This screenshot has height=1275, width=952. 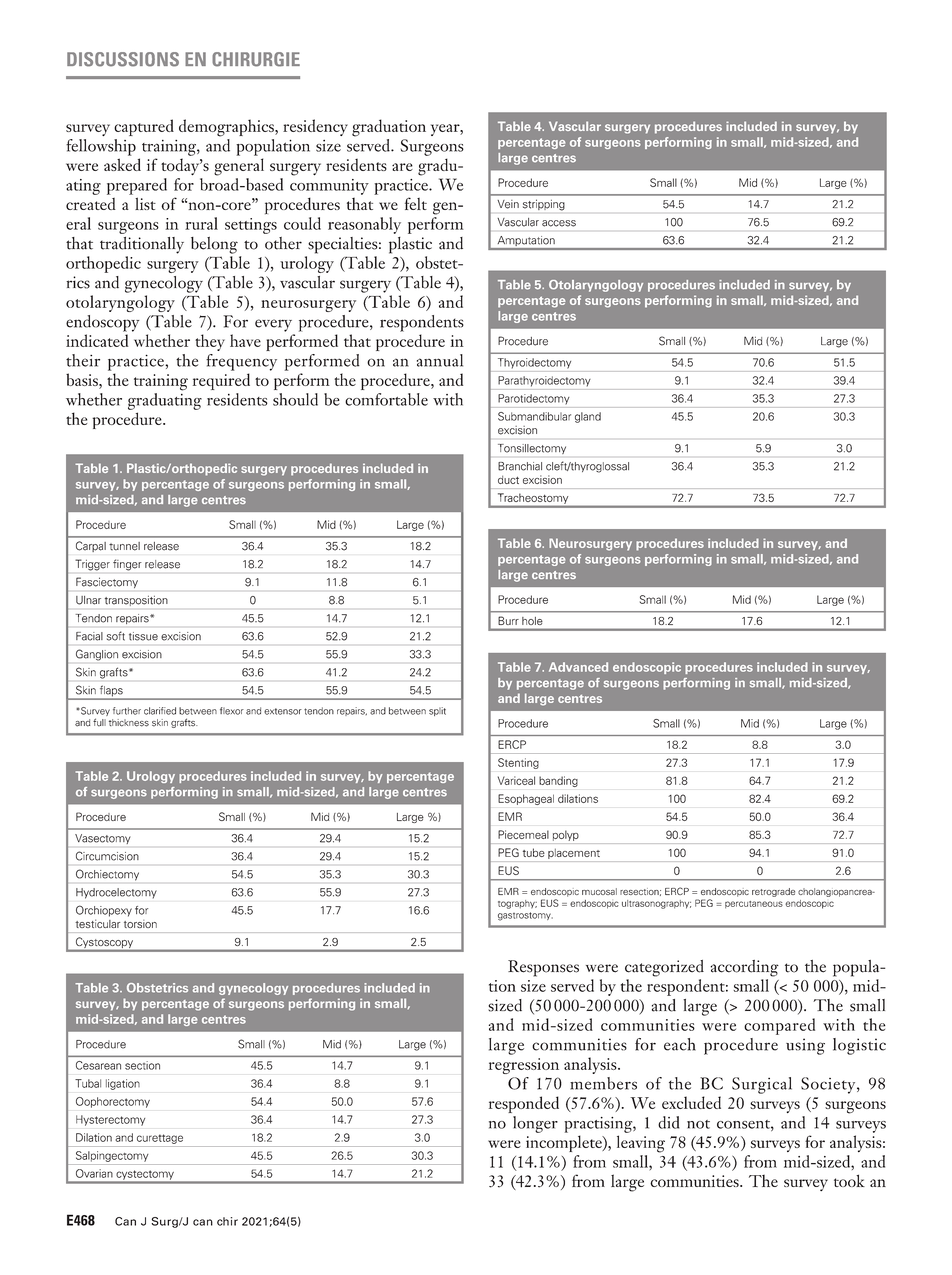 I want to click on stripping, so click(x=544, y=205).
